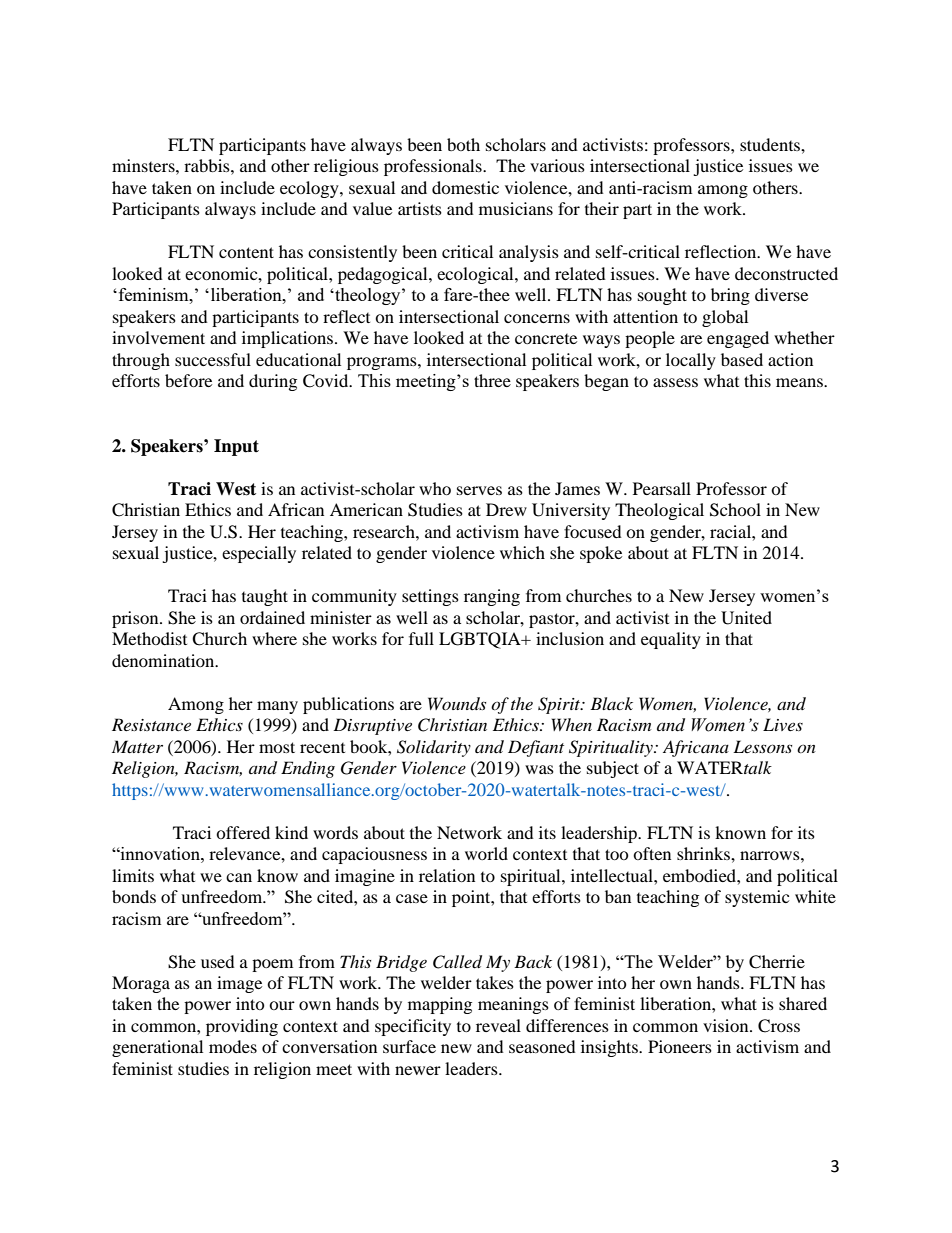  What do you see at coordinates (746, 618) in the image?
I see `United` at bounding box center [746, 618].
